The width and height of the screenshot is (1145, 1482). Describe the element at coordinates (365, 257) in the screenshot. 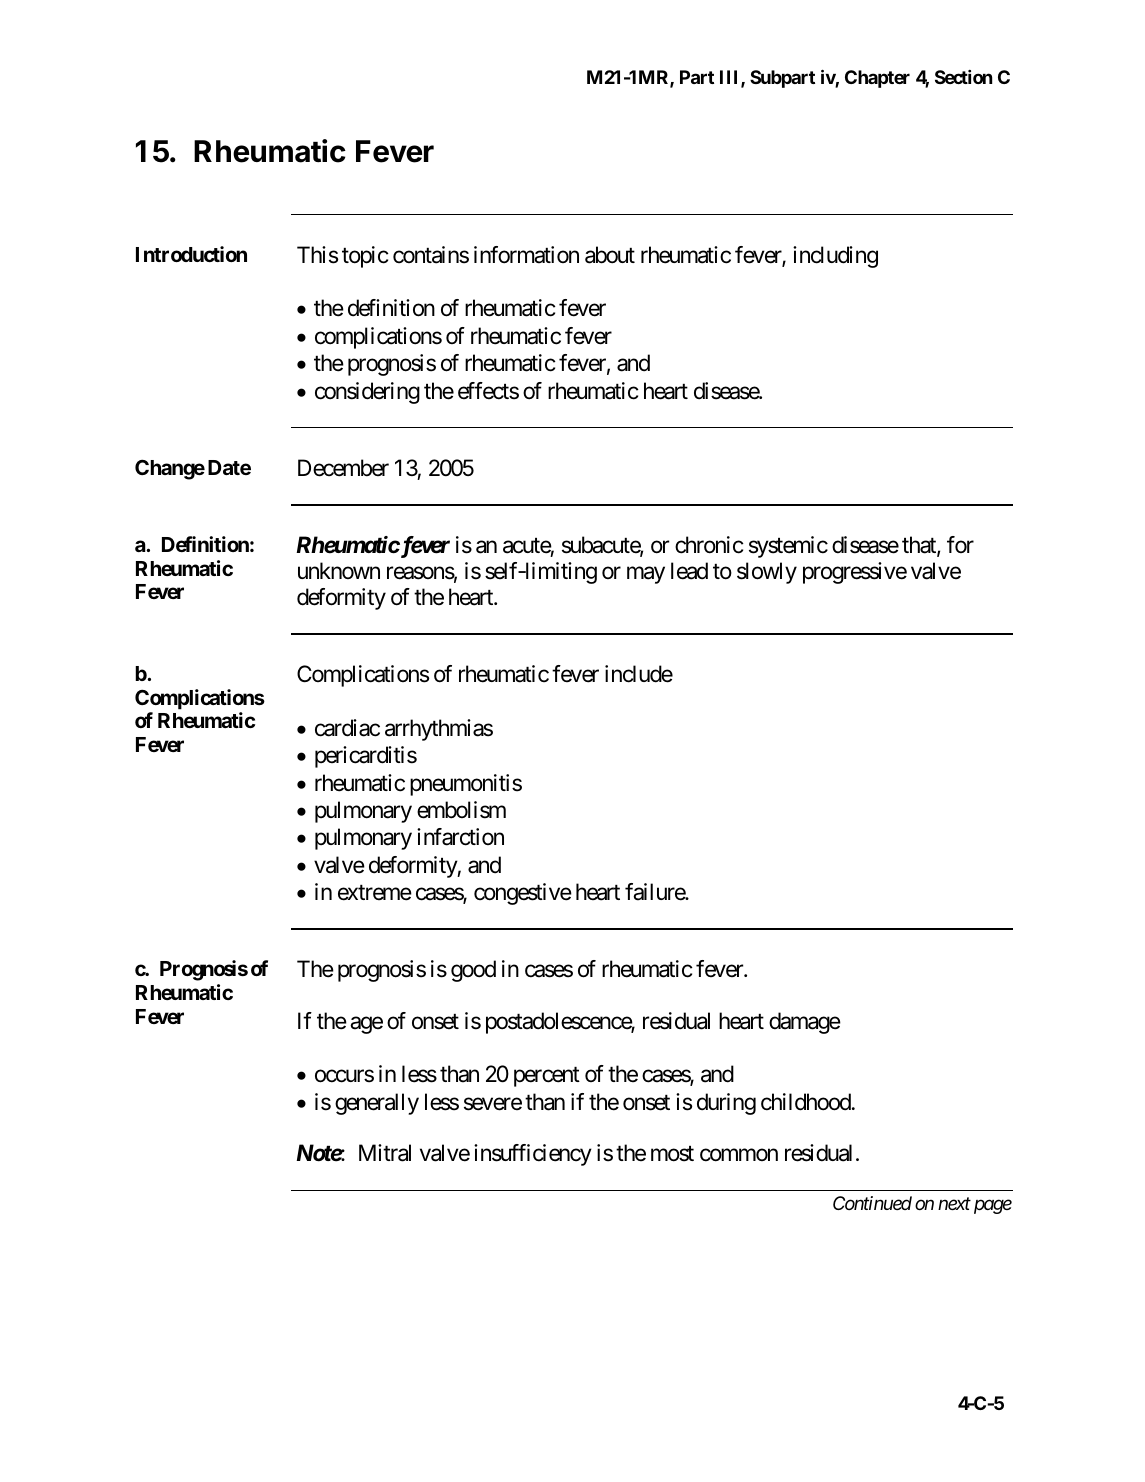

I see `topic` at that location.
